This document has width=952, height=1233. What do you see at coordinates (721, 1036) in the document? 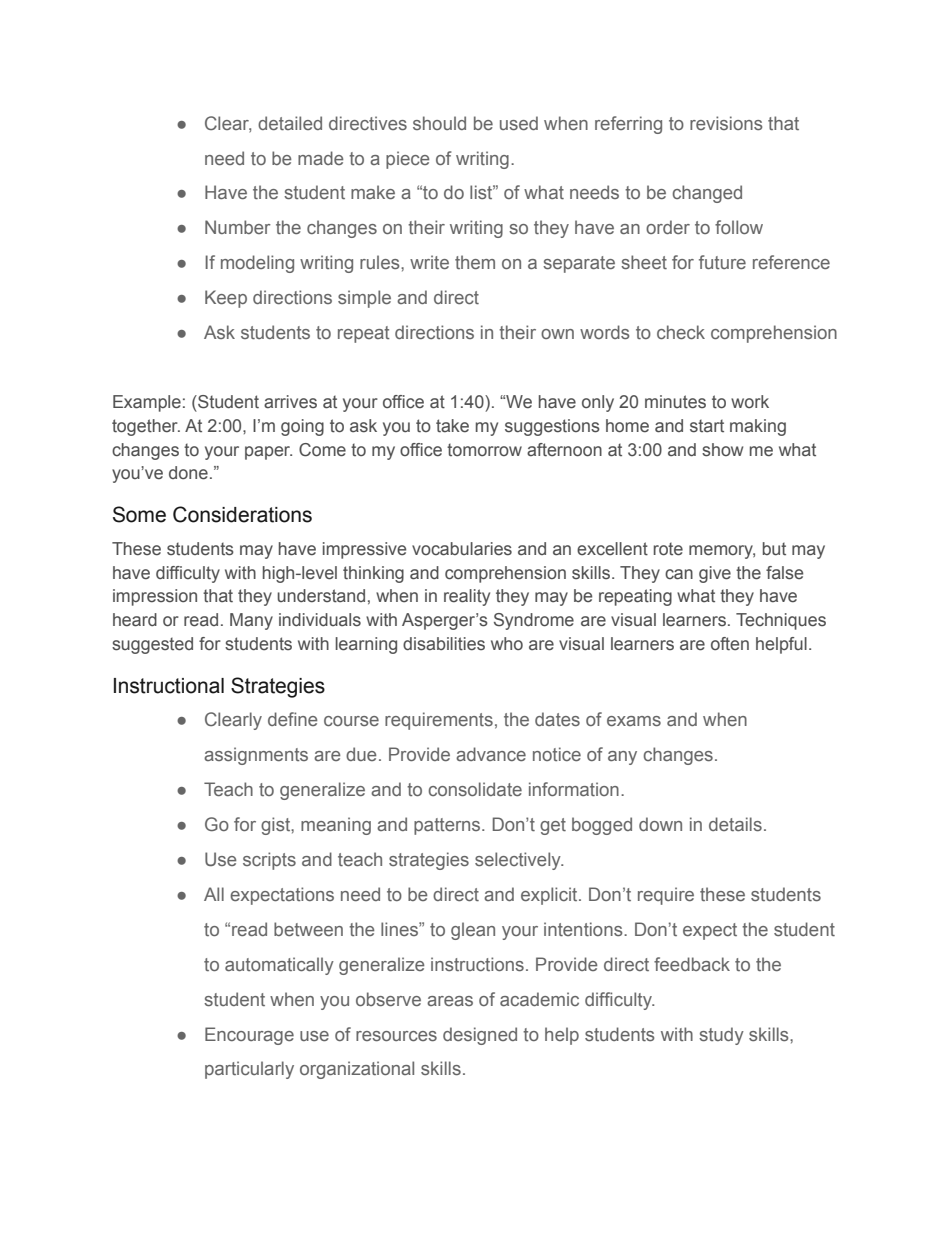
I see `study` at bounding box center [721, 1036].
